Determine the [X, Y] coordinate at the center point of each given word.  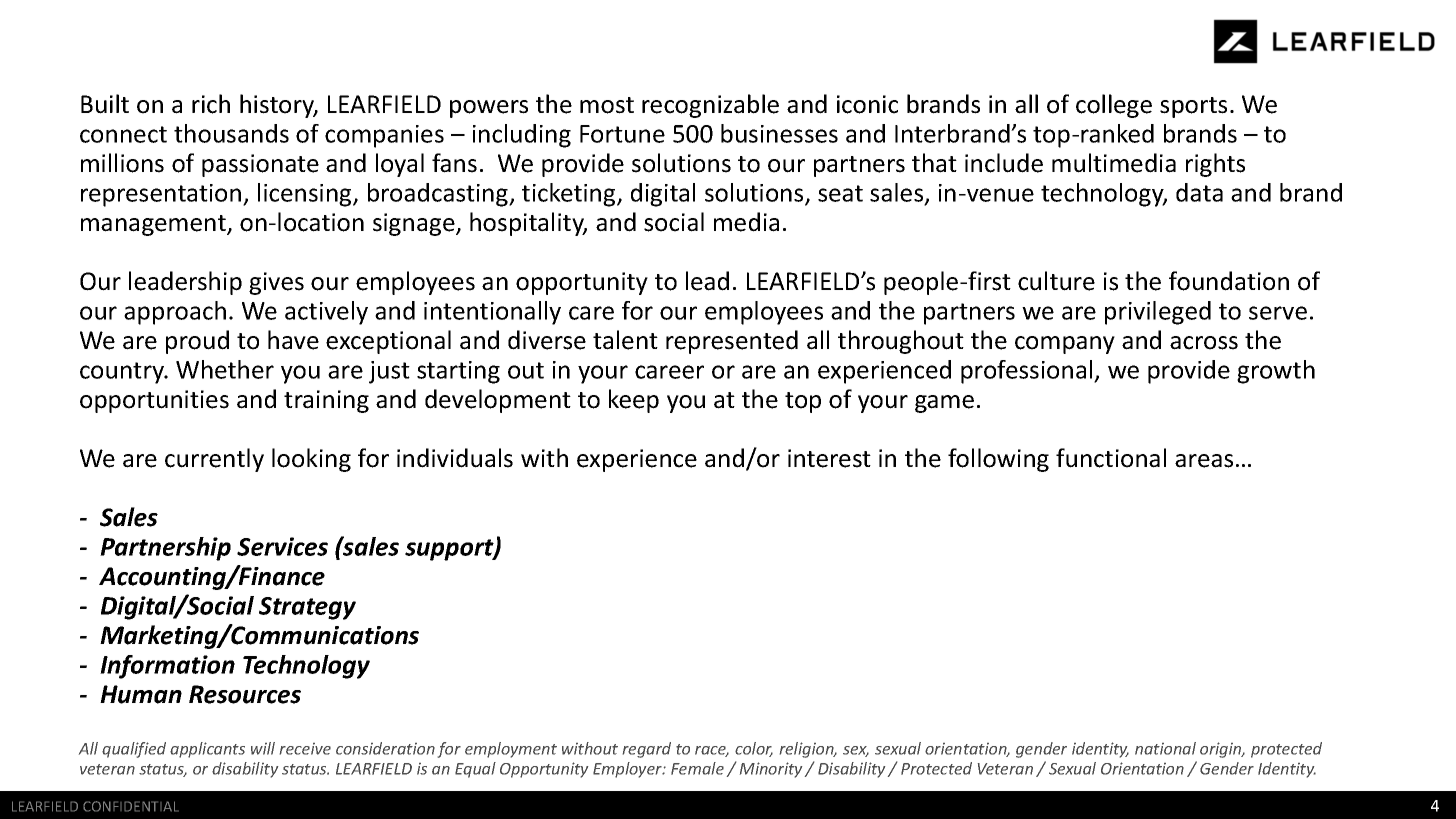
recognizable [710, 106]
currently [214, 460]
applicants [207, 750]
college [1114, 106]
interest [829, 458]
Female [697, 768]
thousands [231, 133]
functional [1111, 458]
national [1165, 748]
